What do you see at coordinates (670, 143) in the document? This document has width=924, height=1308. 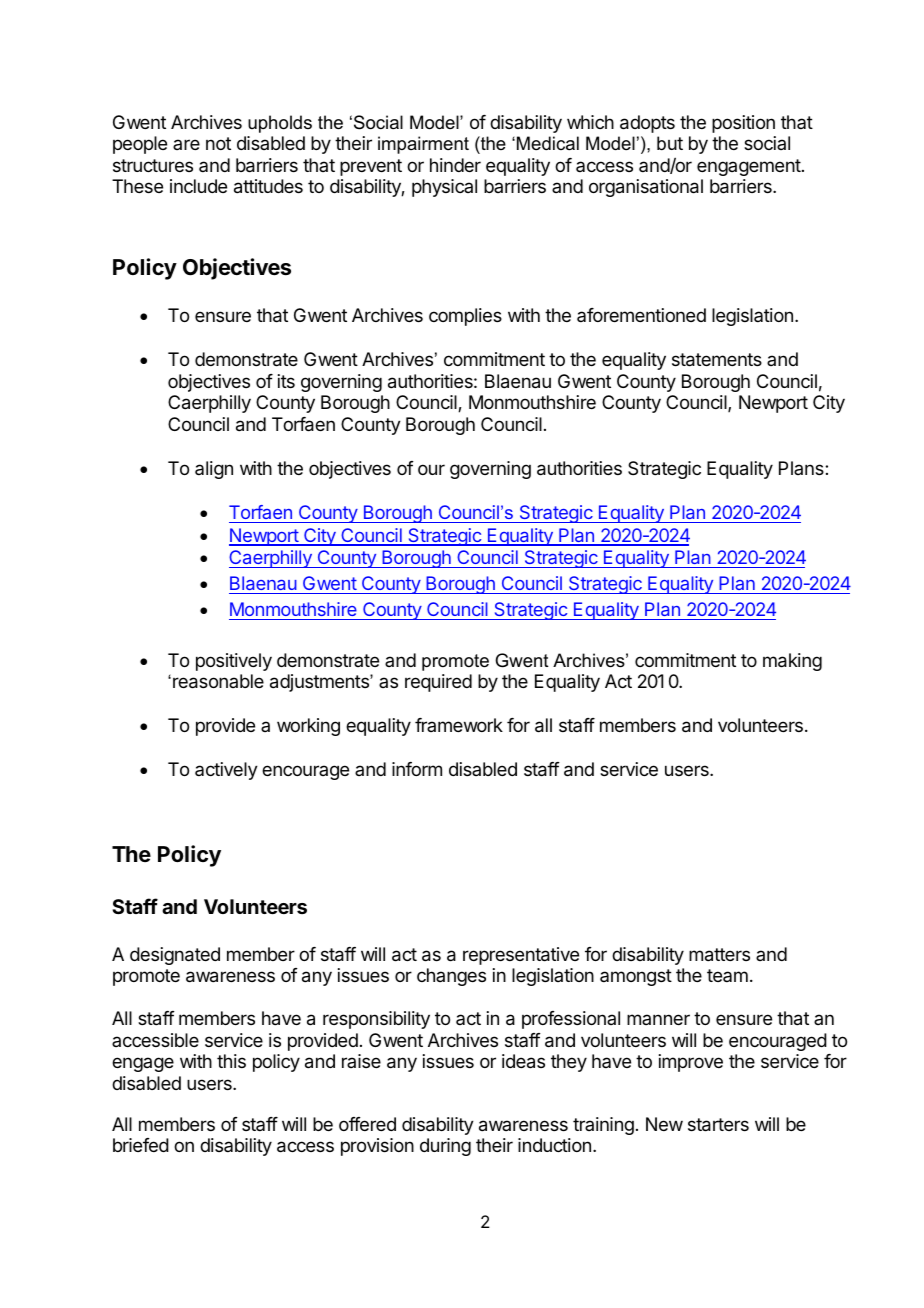 I see `but` at bounding box center [670, 143].
